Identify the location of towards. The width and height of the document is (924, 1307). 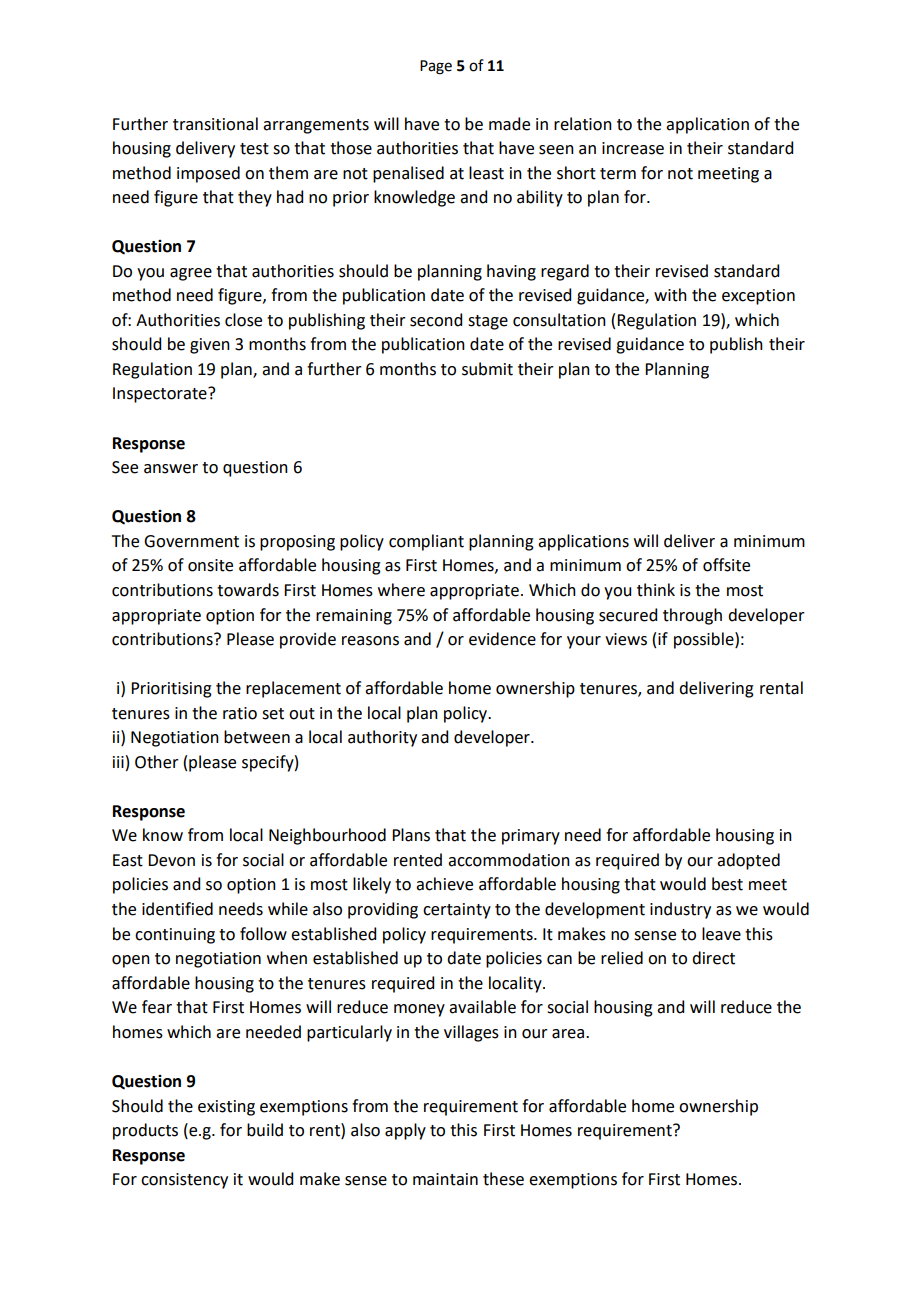
(248, 590).
